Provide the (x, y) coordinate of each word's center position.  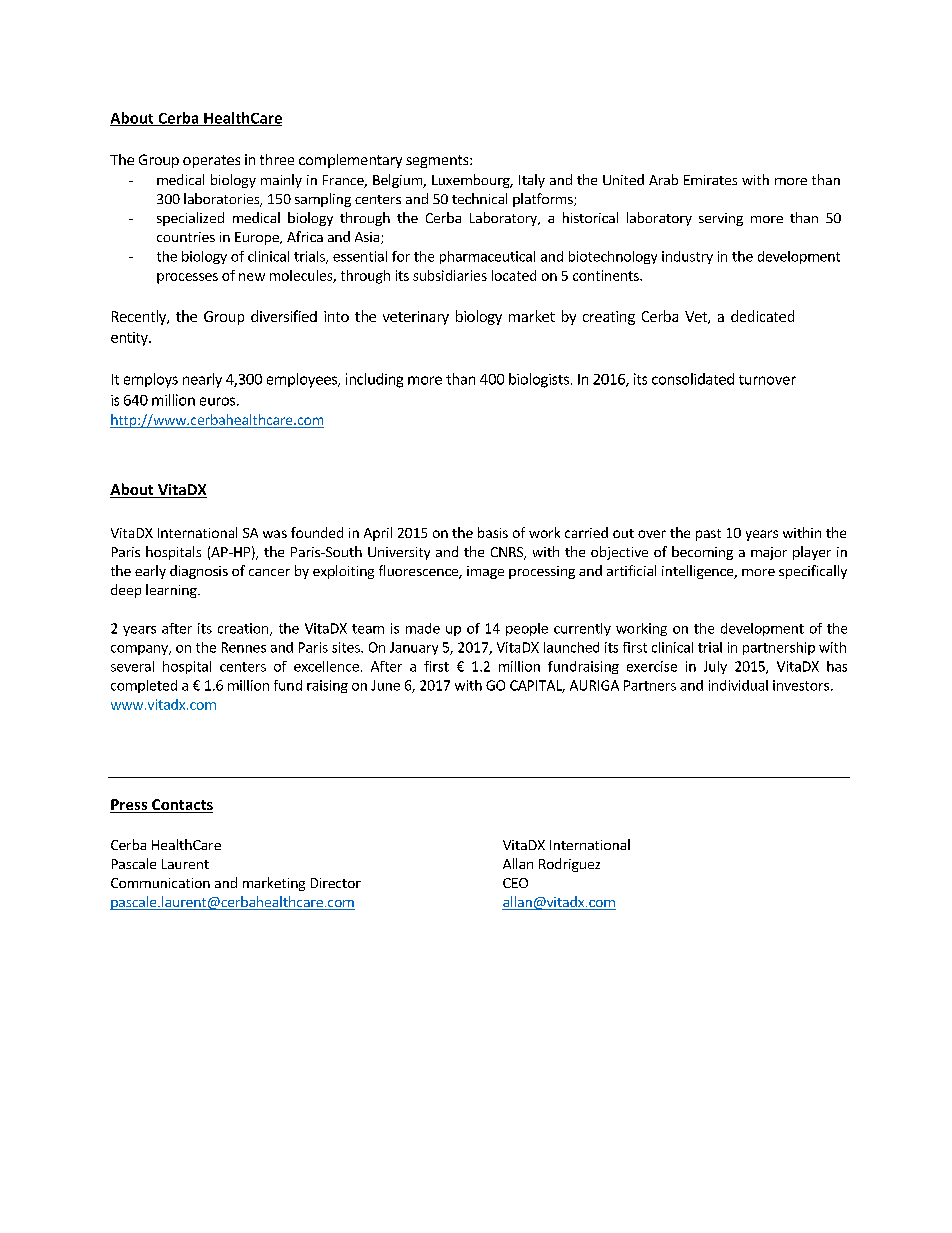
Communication (160, 883)
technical (479, 198)
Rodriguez (569, 865)
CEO (515, 883)
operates (211, 161)
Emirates (710, 180)
